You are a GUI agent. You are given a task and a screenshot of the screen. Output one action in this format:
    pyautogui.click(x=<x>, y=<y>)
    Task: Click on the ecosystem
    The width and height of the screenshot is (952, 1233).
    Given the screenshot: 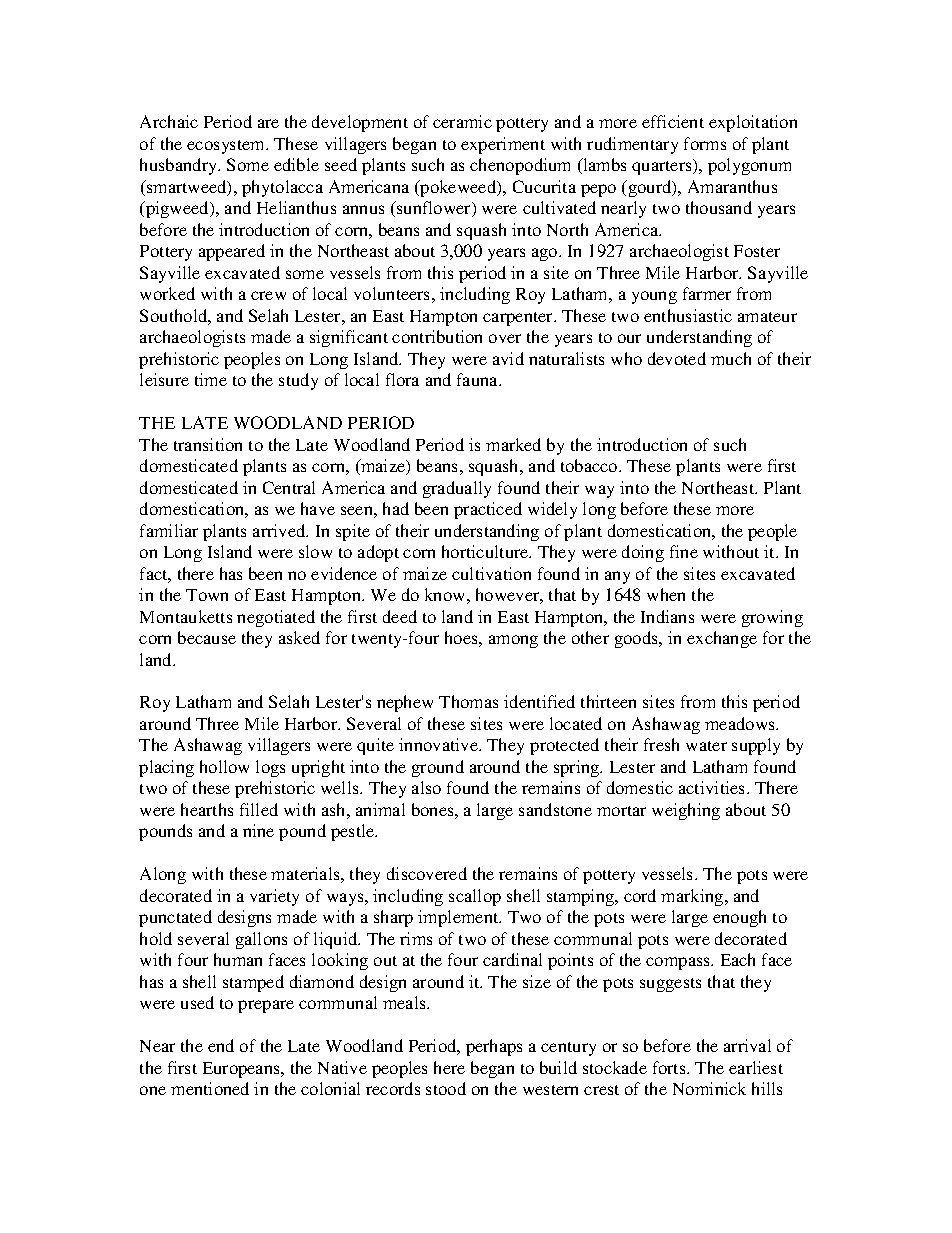 What is the action you would take?
    pyautogui.click(x=227, y=147)
